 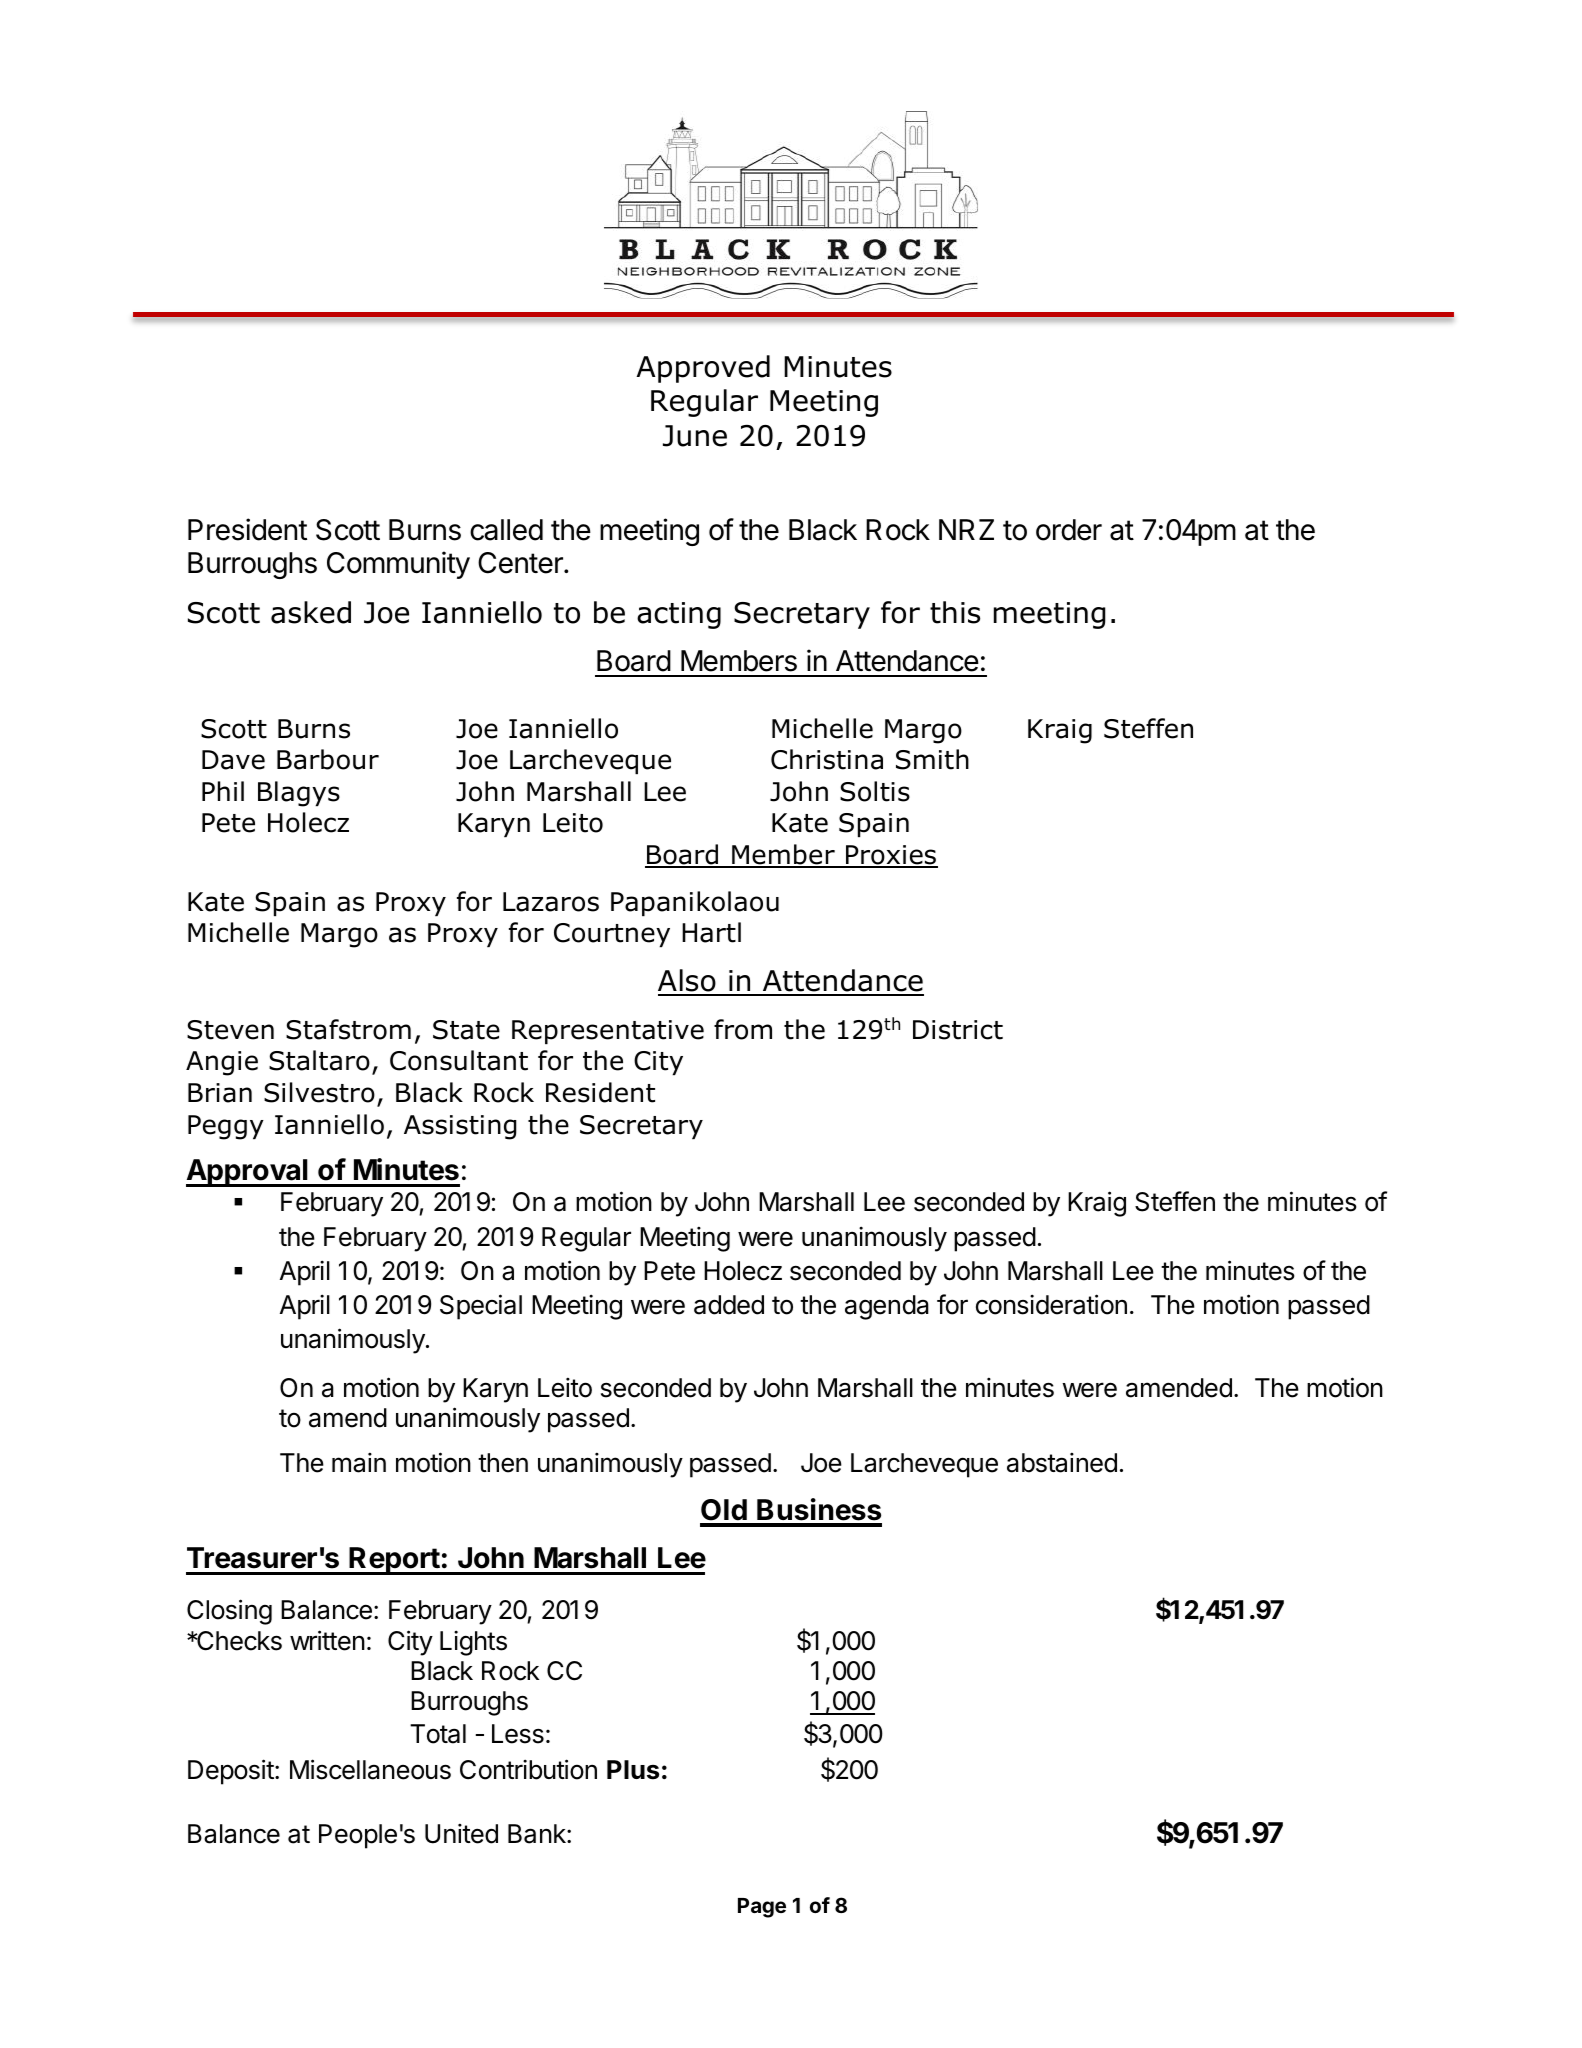 What do you see at coordinates (891, 856) in the screenshot?
I see `Proxies` at bounding box center [891, 856].
